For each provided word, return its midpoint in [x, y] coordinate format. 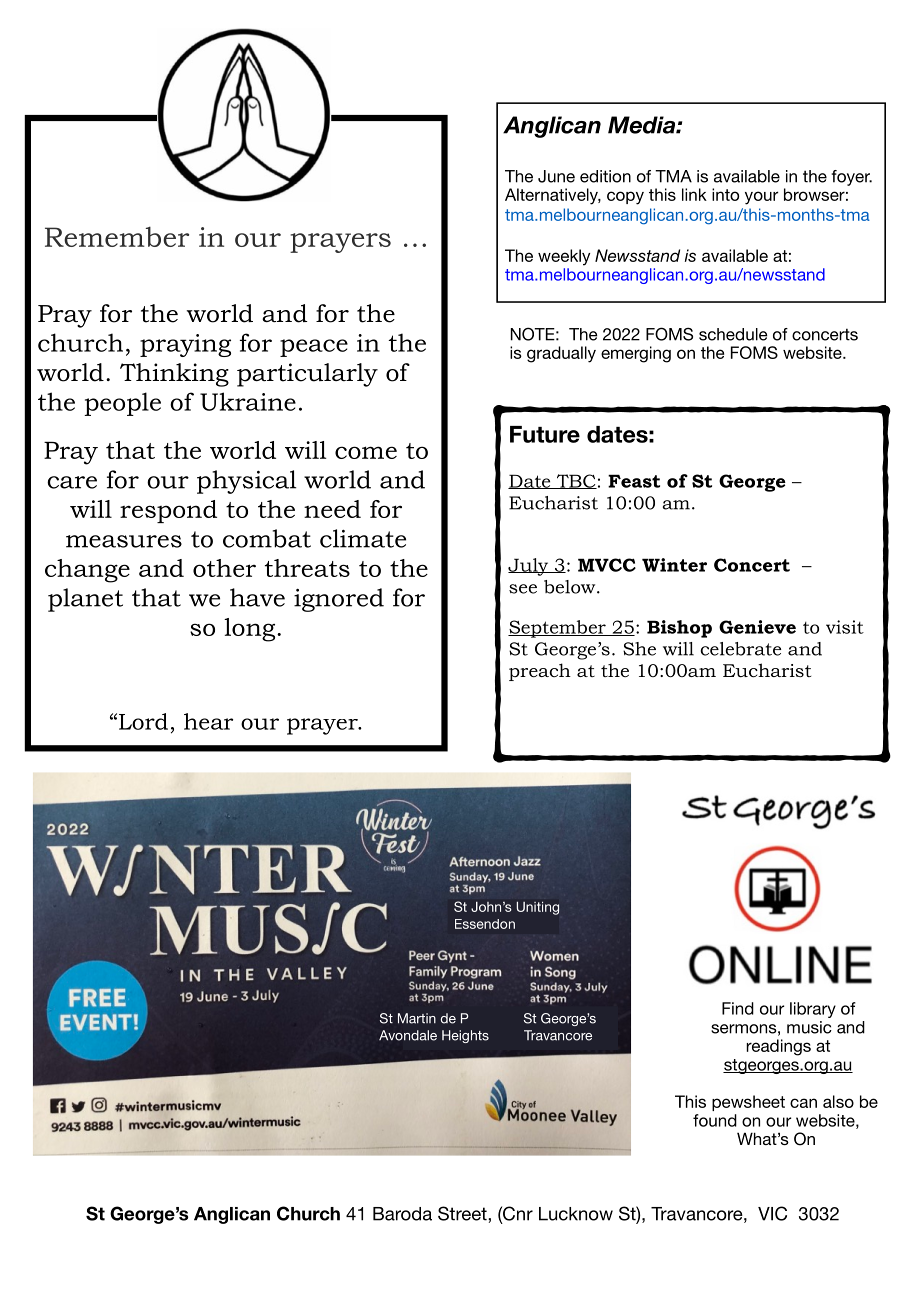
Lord [143, 721]
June [556, 176]
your [761, 198]
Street [463, 1213]
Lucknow [576, 1214]
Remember [117, 236]
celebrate [740, 649]
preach [540, 672]
